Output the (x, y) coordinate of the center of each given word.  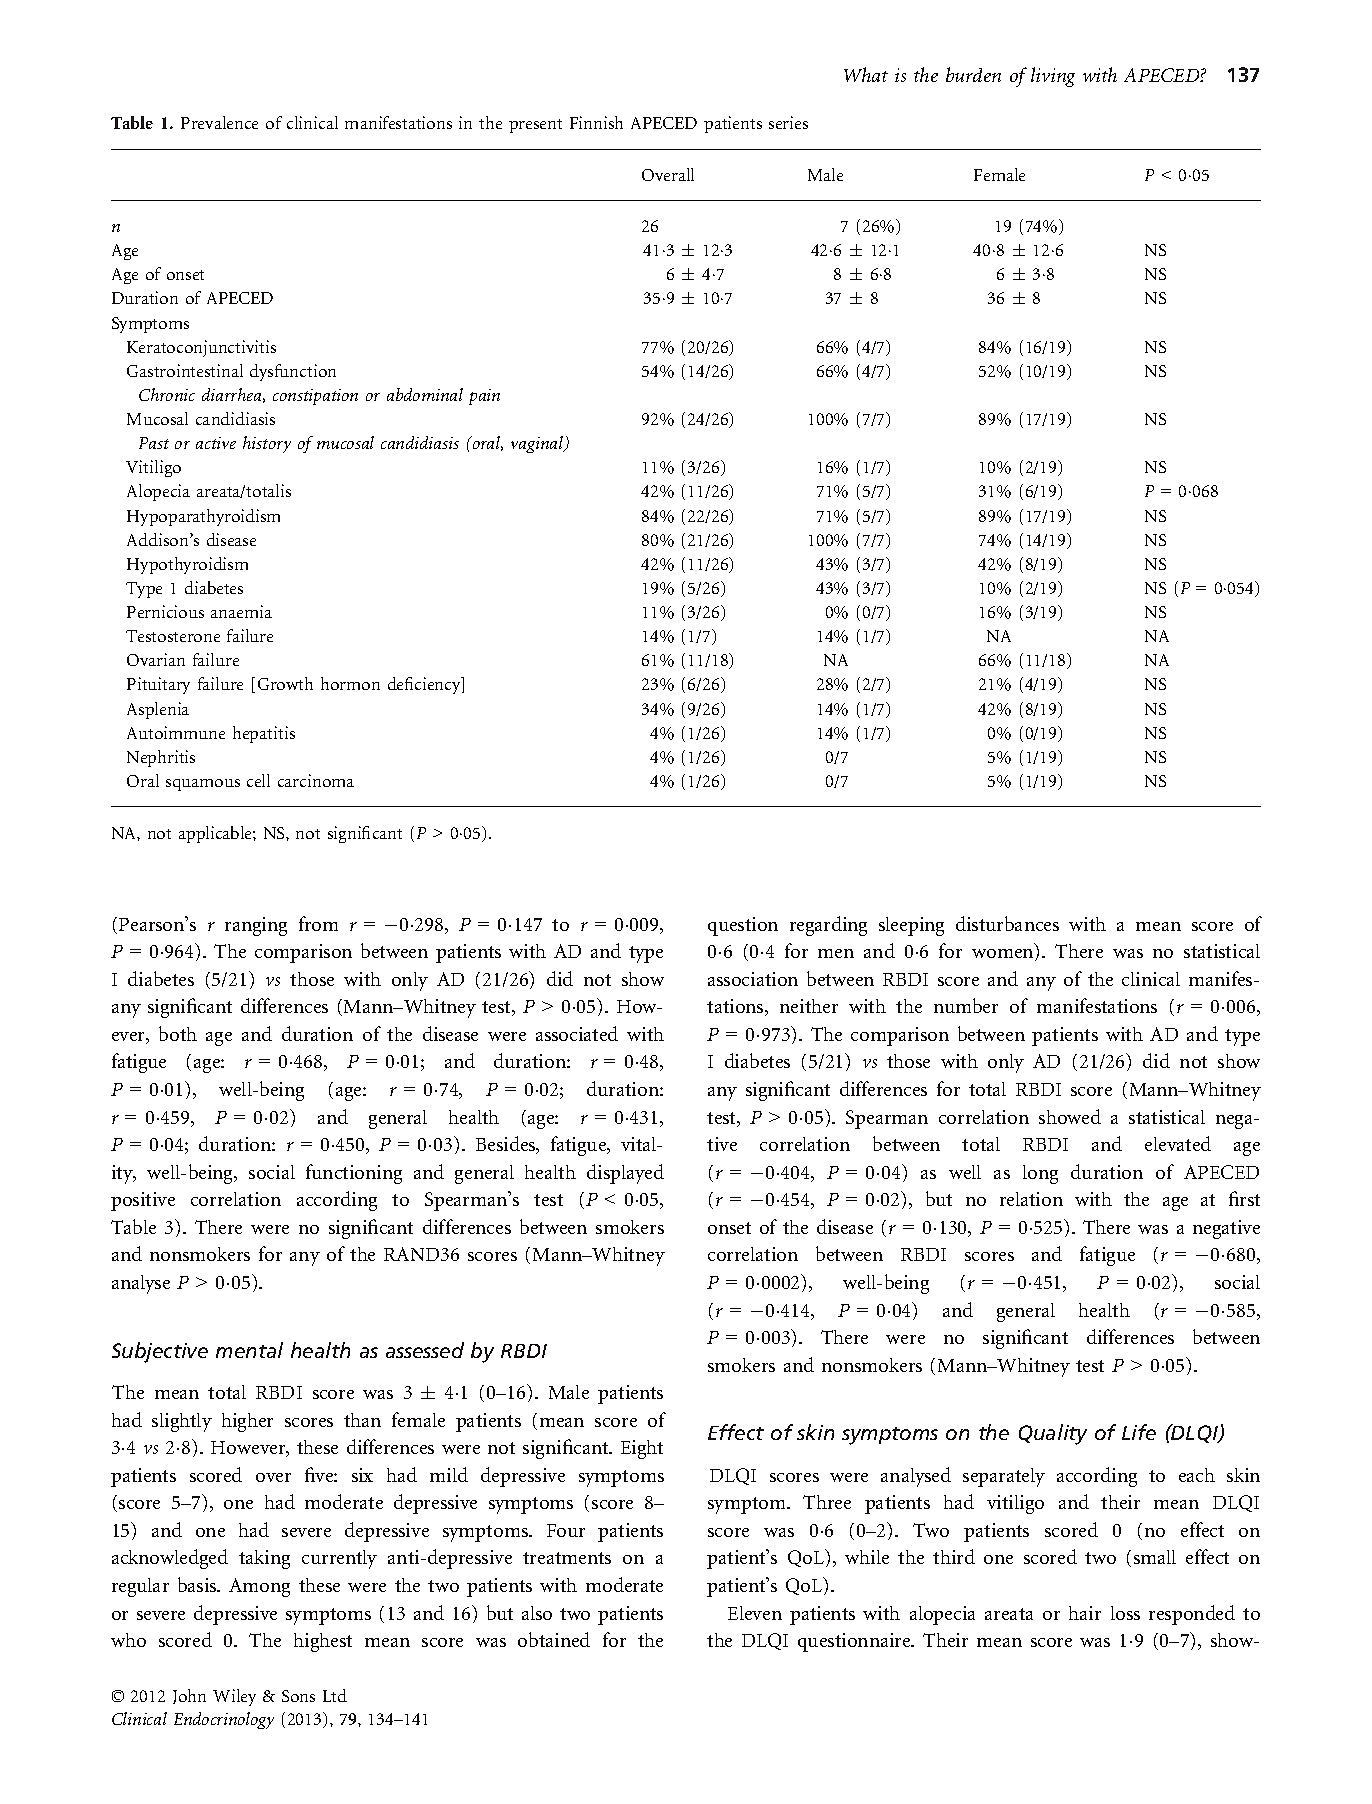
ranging (256, 926)
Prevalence (219, 122)
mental (249, 1350)
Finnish (596, 122)
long (1040, 1174)
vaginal (538, 444)
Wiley (234, 1697)
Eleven (755, 1613)
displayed (625, 1174)
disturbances (1007, 923)
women (1004, 955)
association (753, 979)
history (267, 444)
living (1053, 77)
